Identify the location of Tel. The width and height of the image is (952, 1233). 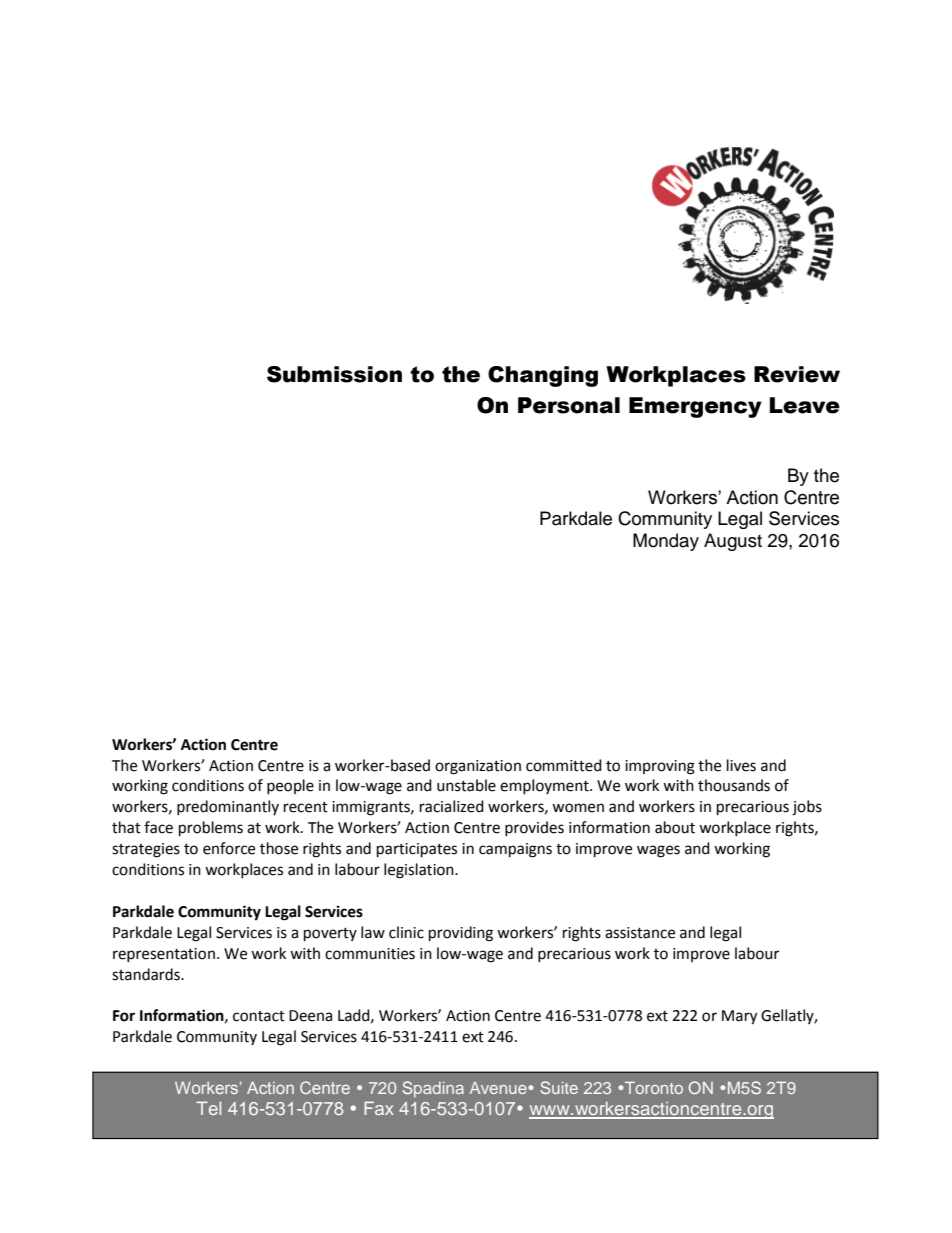
(208, 1108).
